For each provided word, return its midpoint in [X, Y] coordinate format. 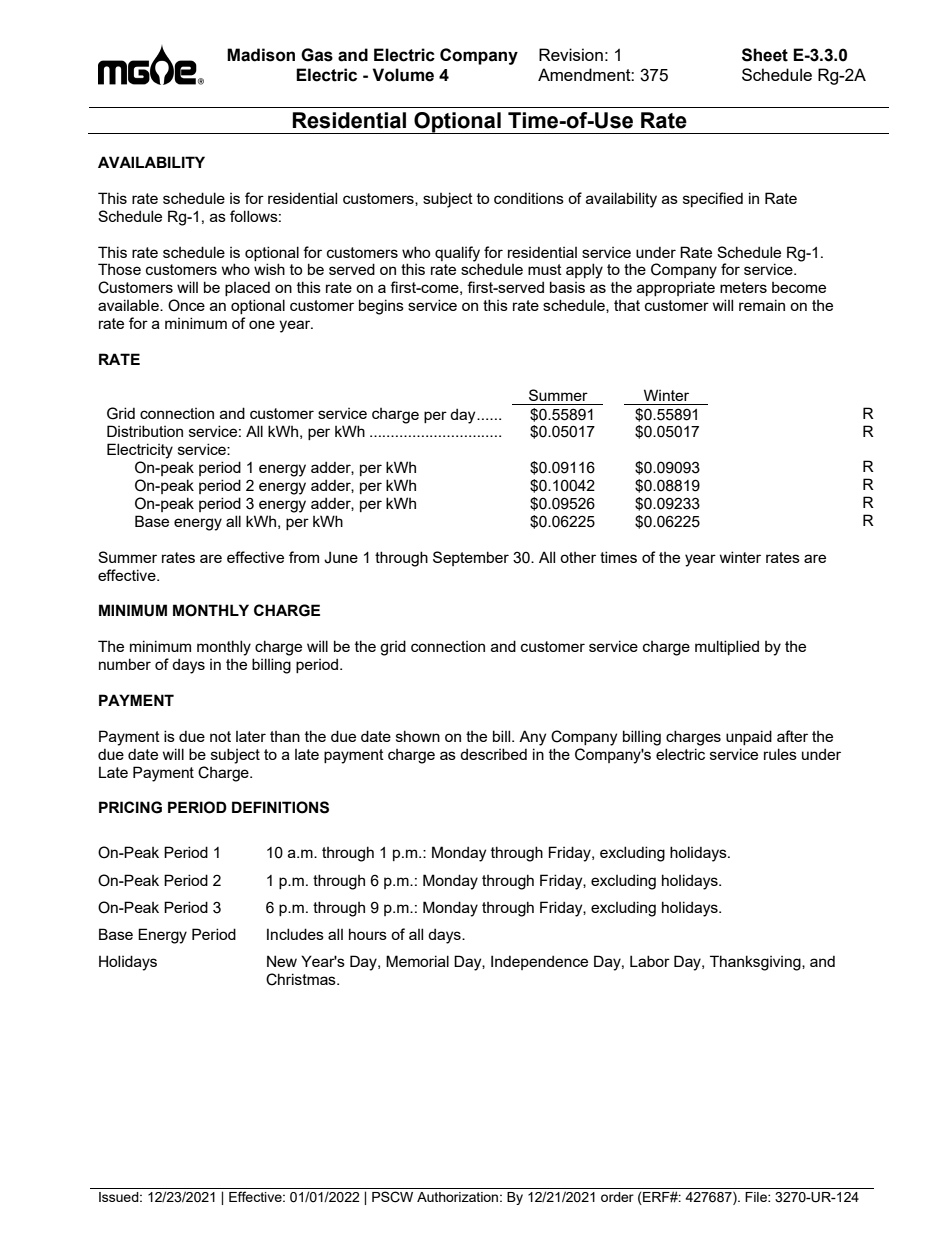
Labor [650, 961]
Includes [295, 934]
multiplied [727, 647]
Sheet [765, 55]
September [471, 558]
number [125, 664]
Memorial [417, 961]
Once [186, 305]
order [617, 1197]
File [757, 1197]
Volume [403, 75]
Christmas [302, 979]
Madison [261, 55]
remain [762, 305]
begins [381, 307]
